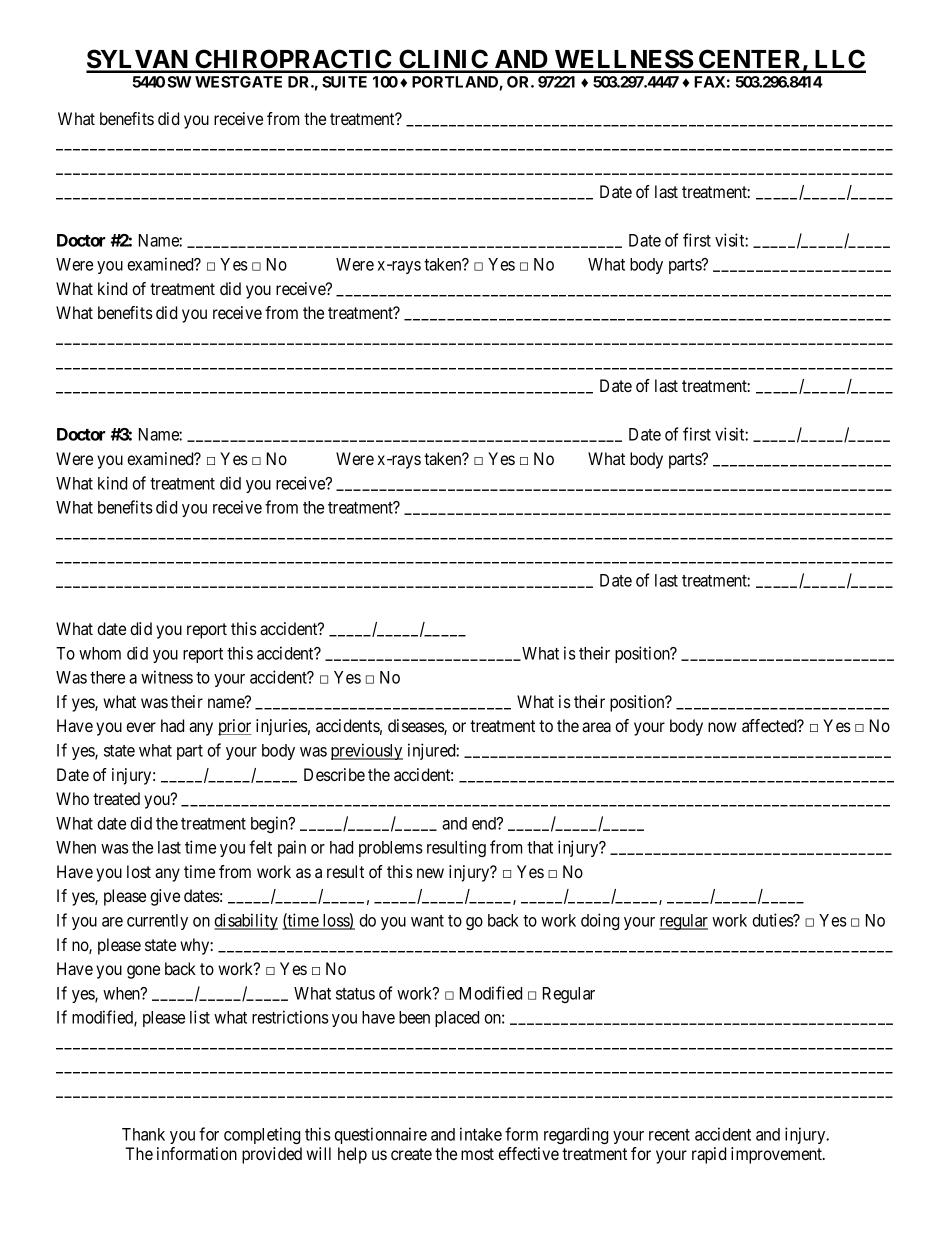  I want to click on intake, so click(481, 1134).
